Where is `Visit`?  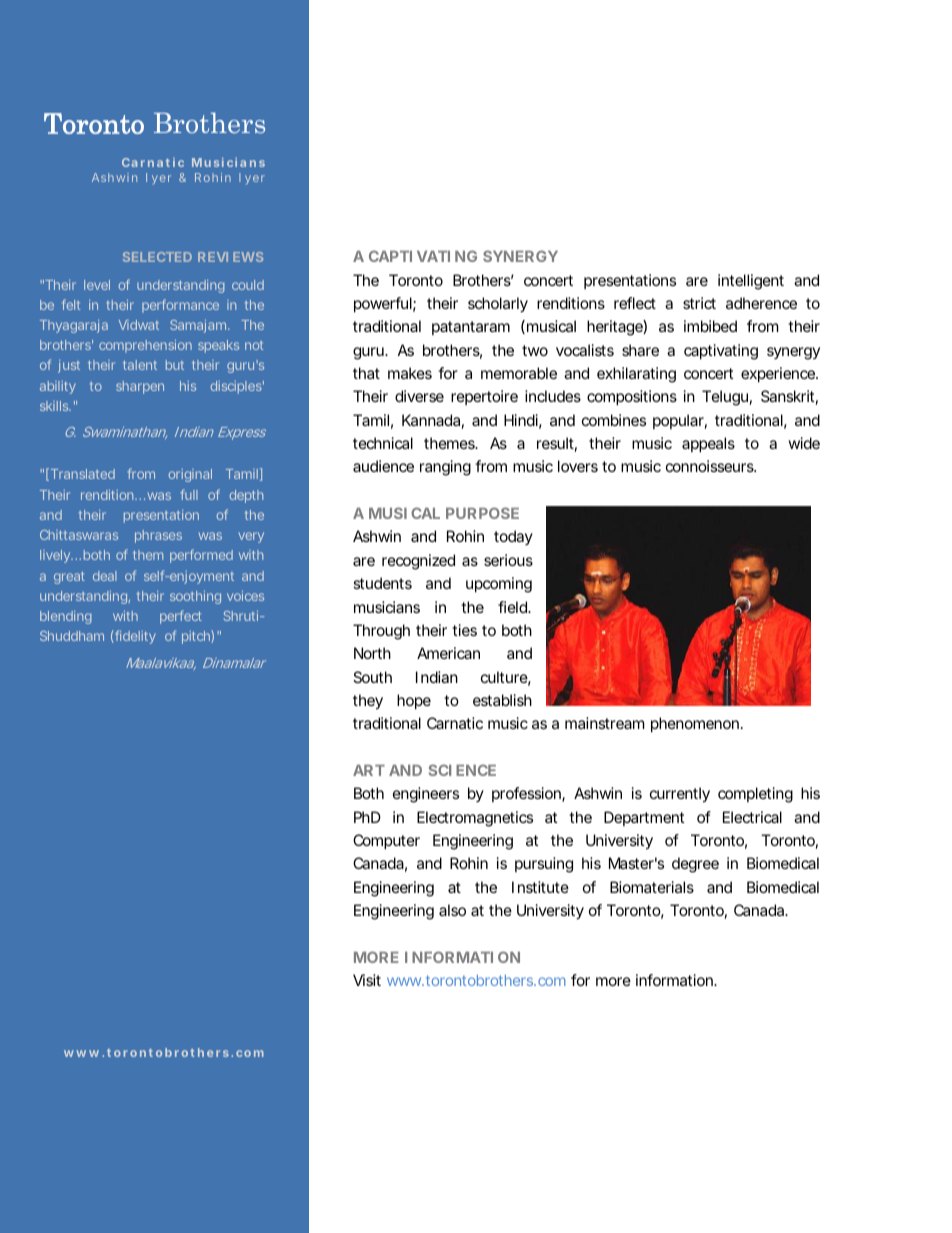
Visit is located at coordinates (367, 980).
